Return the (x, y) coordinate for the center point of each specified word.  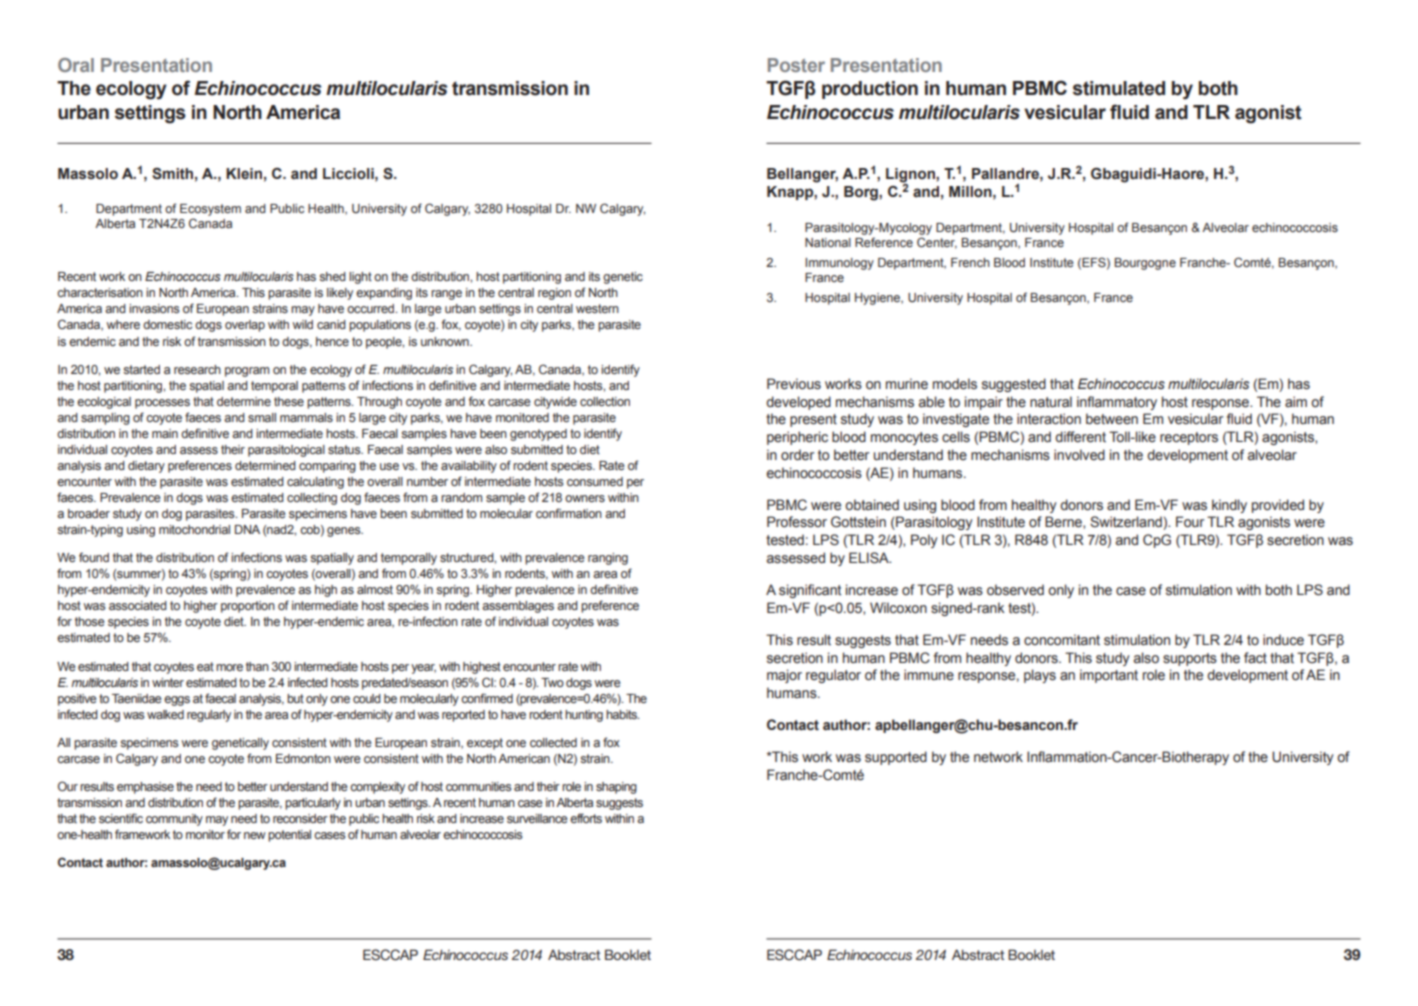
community (174, 820)
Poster (796, 65)
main (165, 433)
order (797, 455)
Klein (244, 174)
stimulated (1119, 88)
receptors (1189, 438)
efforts (586, 818)
